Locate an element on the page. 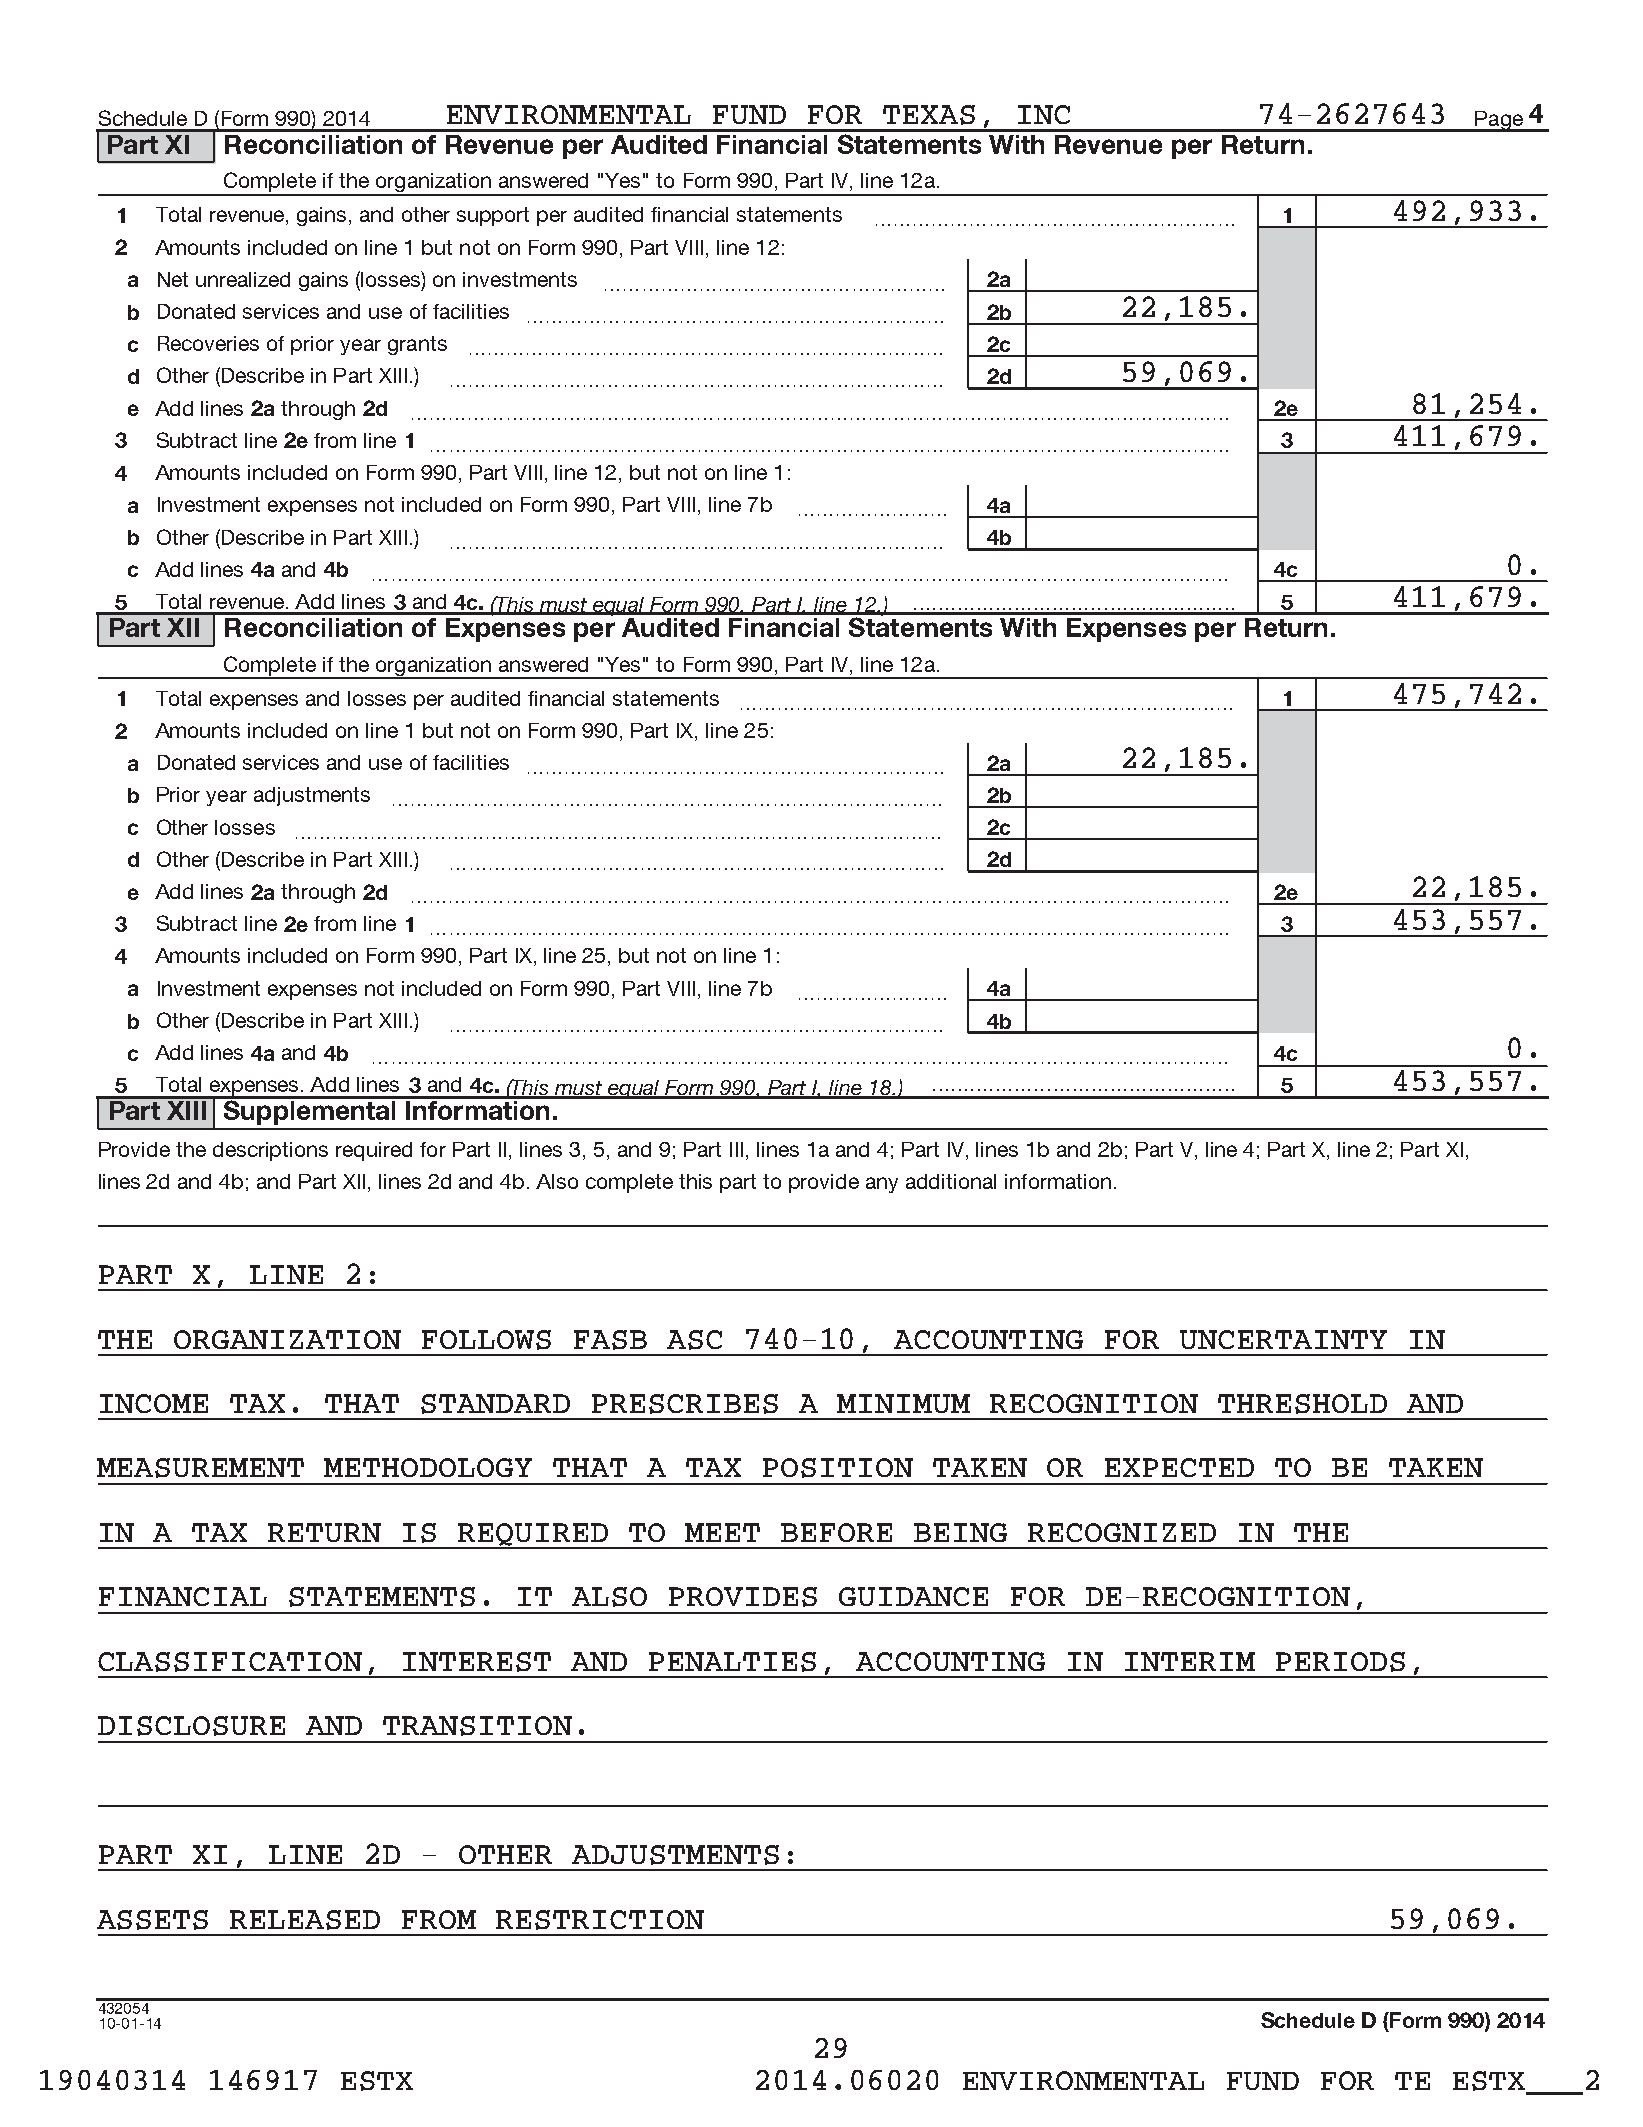  unrealized is located at coordinates (243, 279).
